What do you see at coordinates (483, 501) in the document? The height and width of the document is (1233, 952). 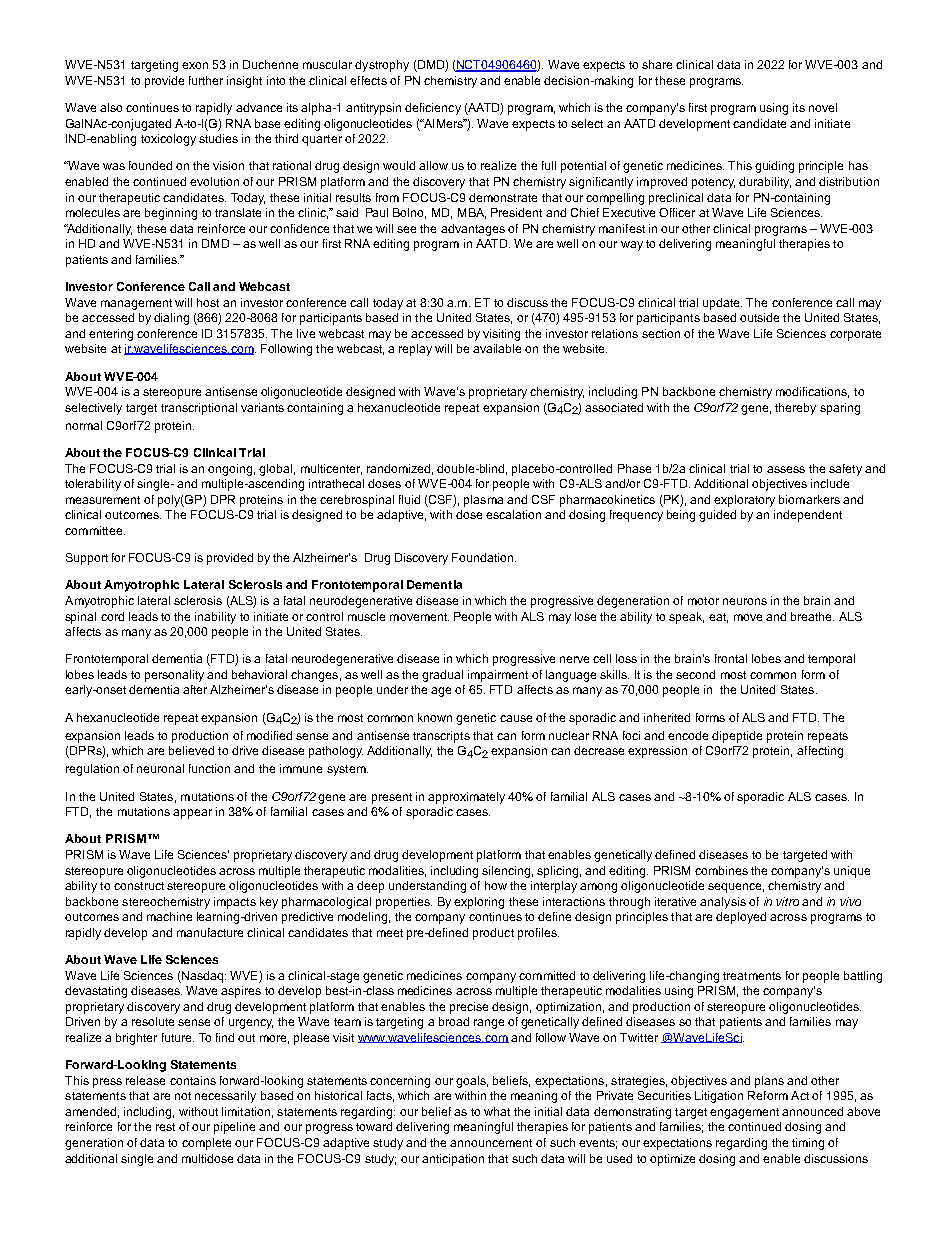 I see `plasma` at bounding box center [483, 501].
